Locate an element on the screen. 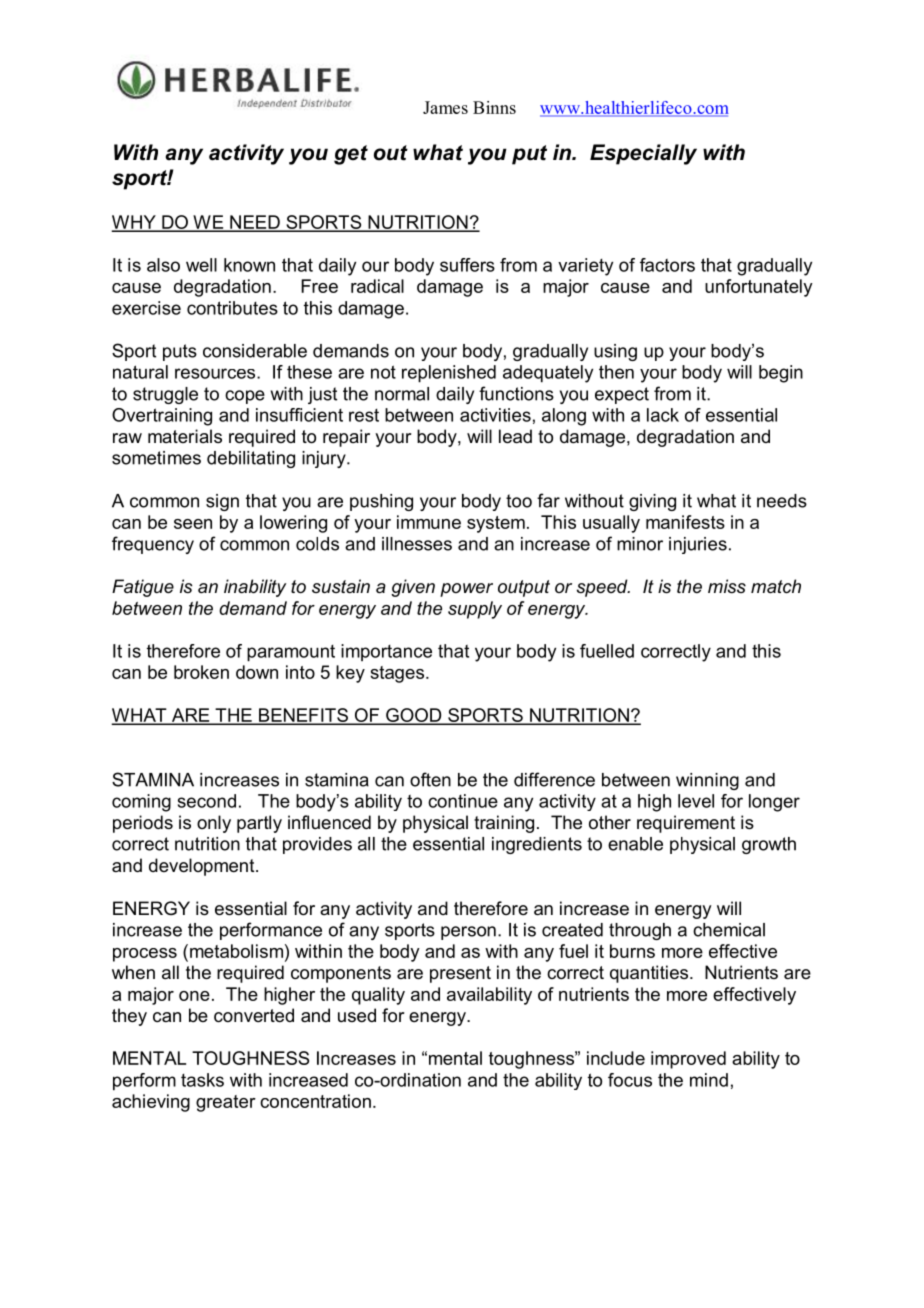  tasks is located at coordinates (202, 1080).
